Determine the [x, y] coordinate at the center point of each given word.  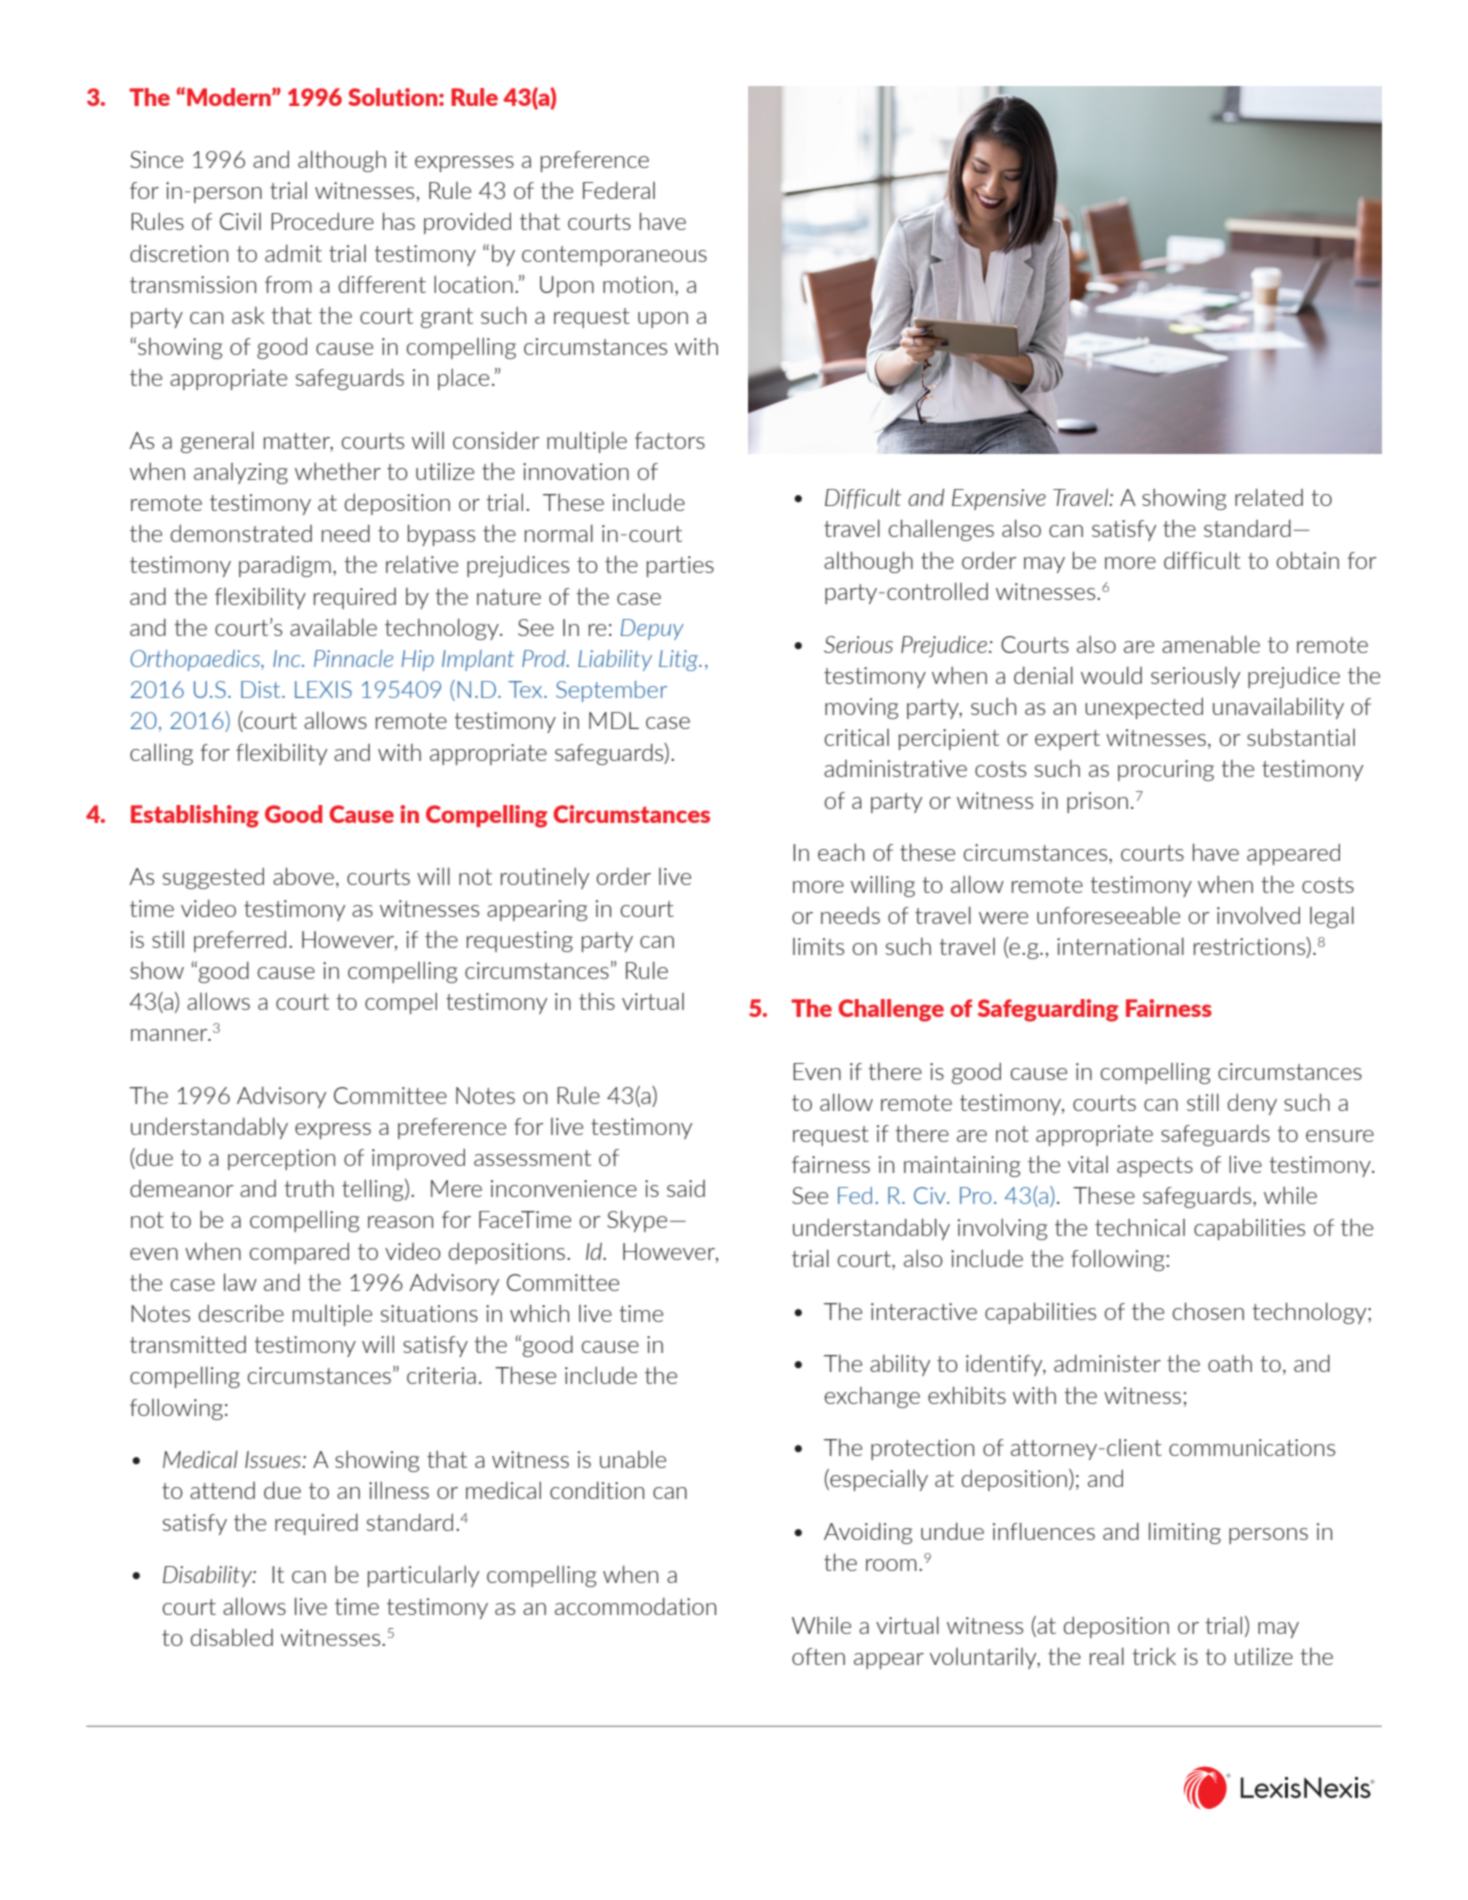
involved [1258, 915]
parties [680, 566]
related [1269, 497]
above [303, 876]
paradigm [285, 566]
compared [299, 1253]
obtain [1308, 560]
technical [1140, 1227]
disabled [232, 1637]
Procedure [322, 221]
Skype [637, 1221]
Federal [619, 190]
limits [818, 946]
